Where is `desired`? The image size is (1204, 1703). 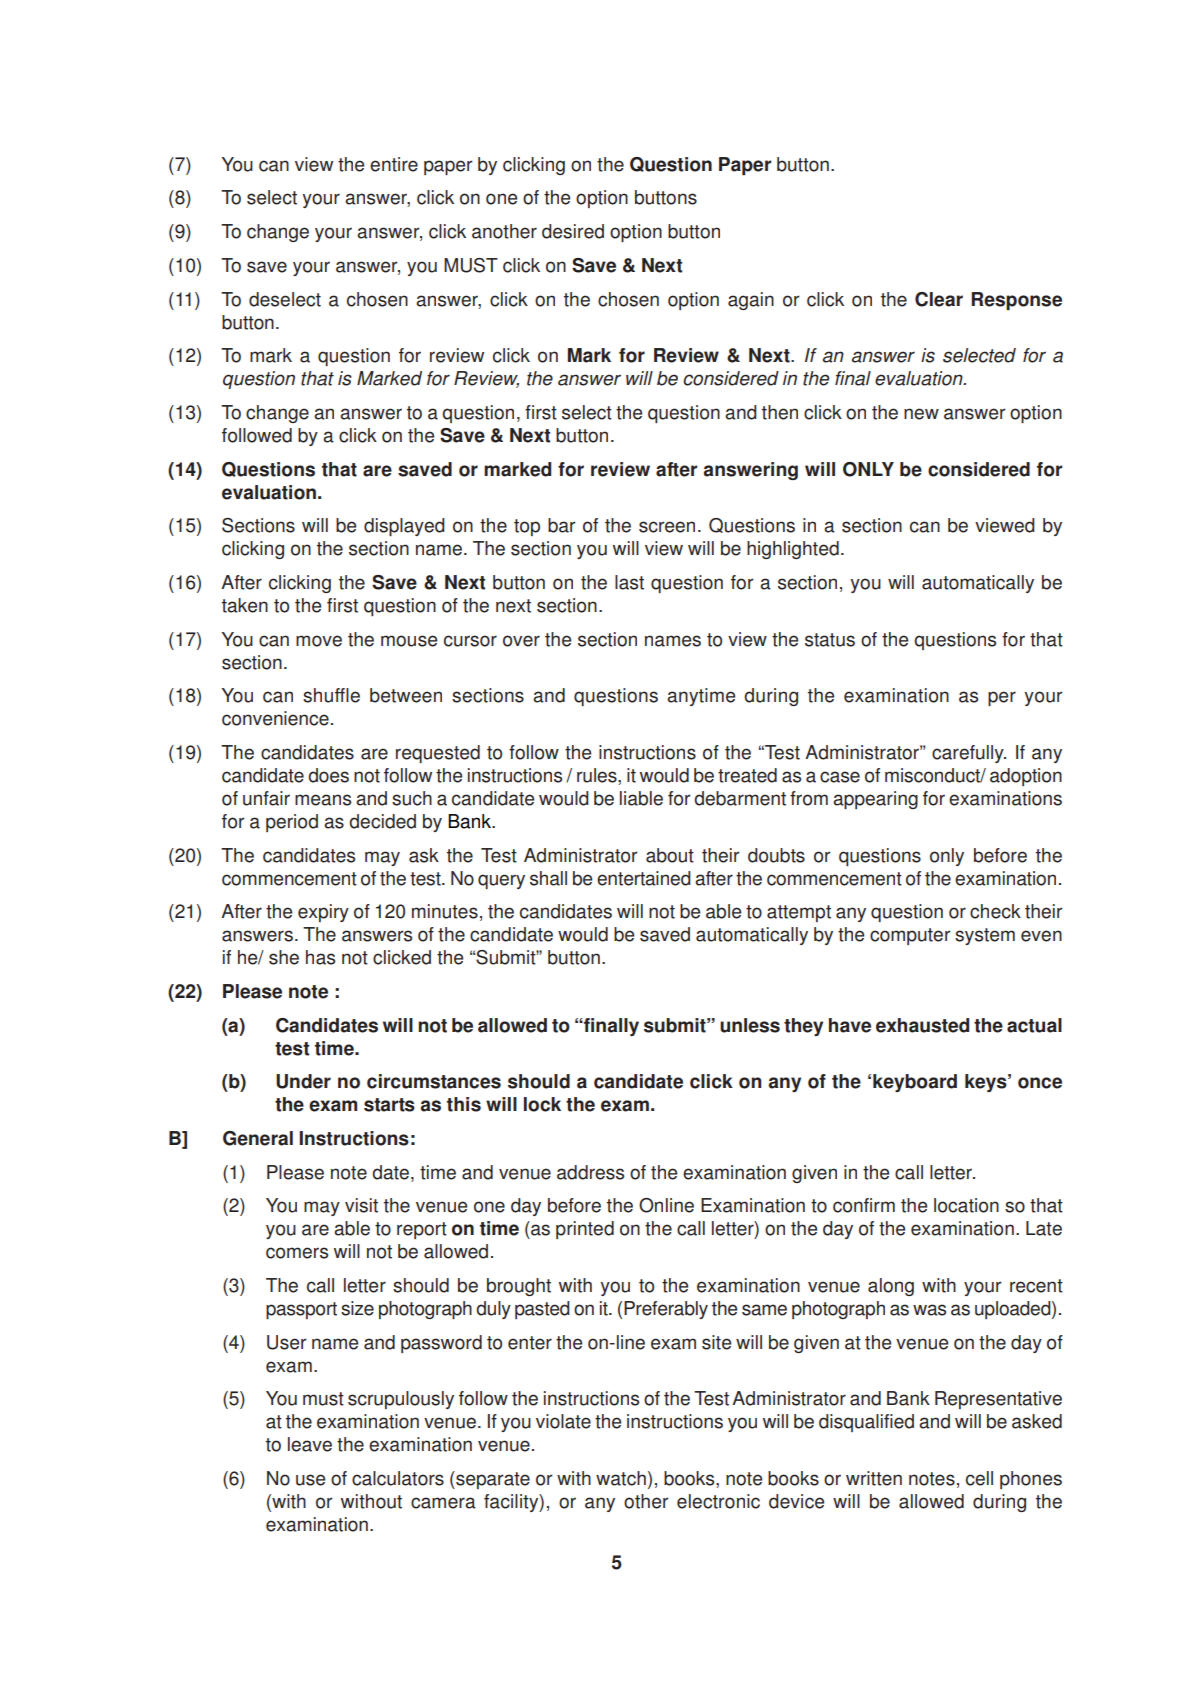 desired is located at coordinates (573, 231).
